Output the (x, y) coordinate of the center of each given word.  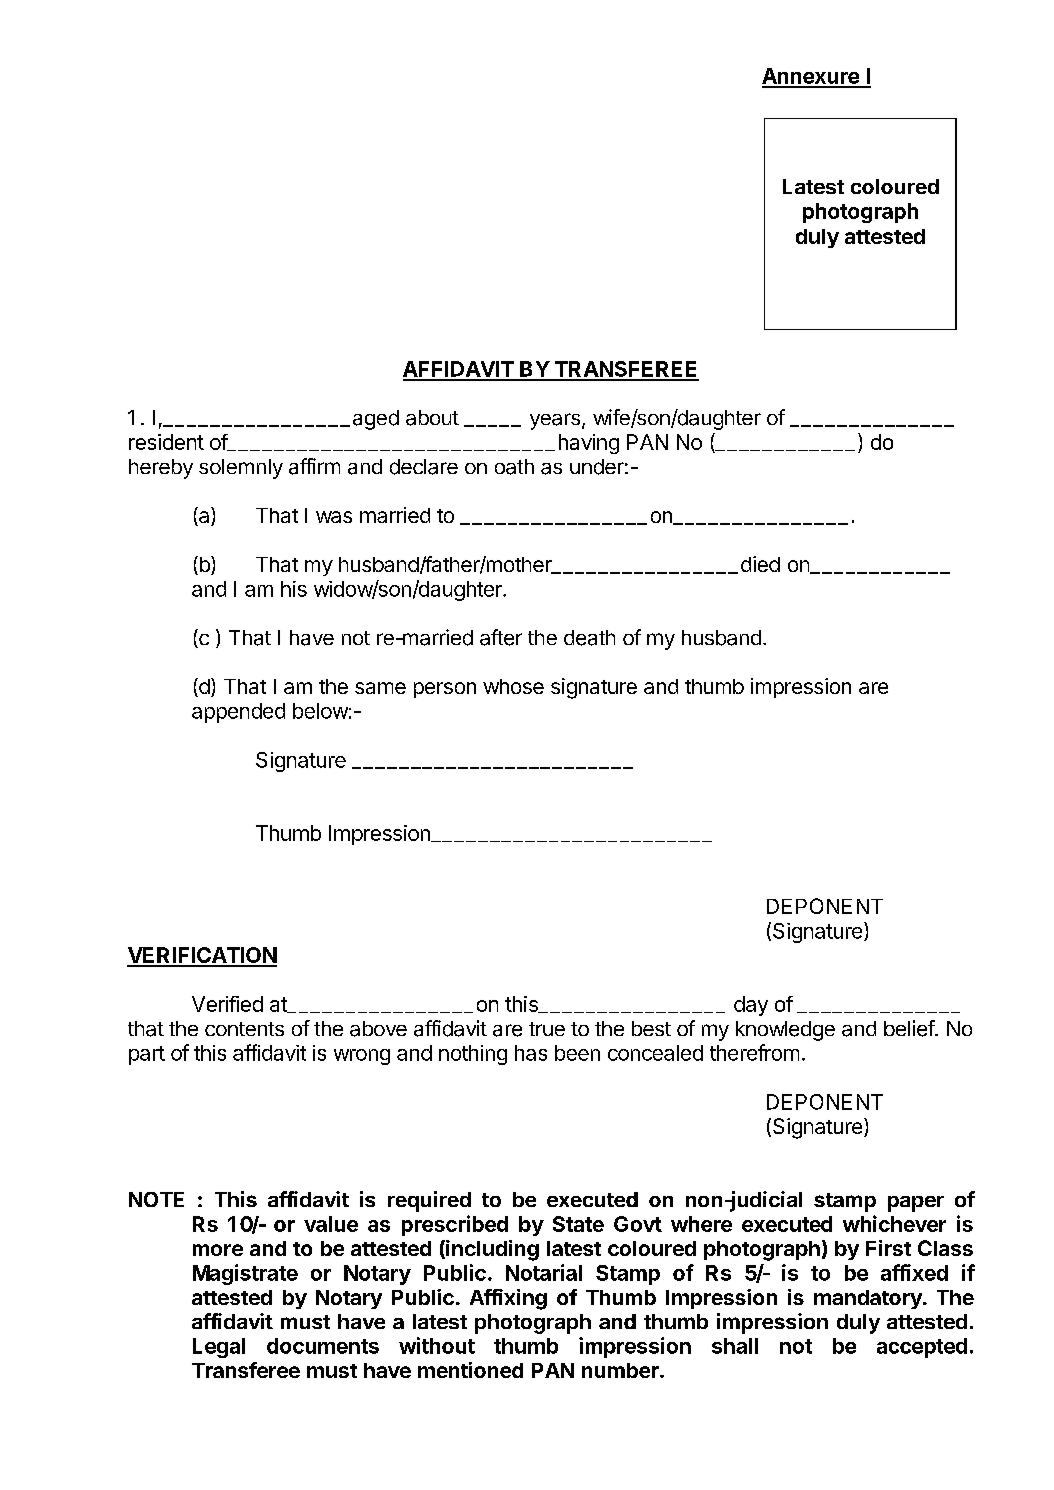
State (578, 1224)
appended (238, 713)
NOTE (156, 1199)
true (547, 1029)
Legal (219, 1348)
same (380, 688)
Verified (227, 1004)
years (556, 421)
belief (910, 1028)
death (589, 638)
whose (513, 686)
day (751, 1006)
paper (916, 1204)
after (501, 637)
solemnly (241, 469)
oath (514, 467)
